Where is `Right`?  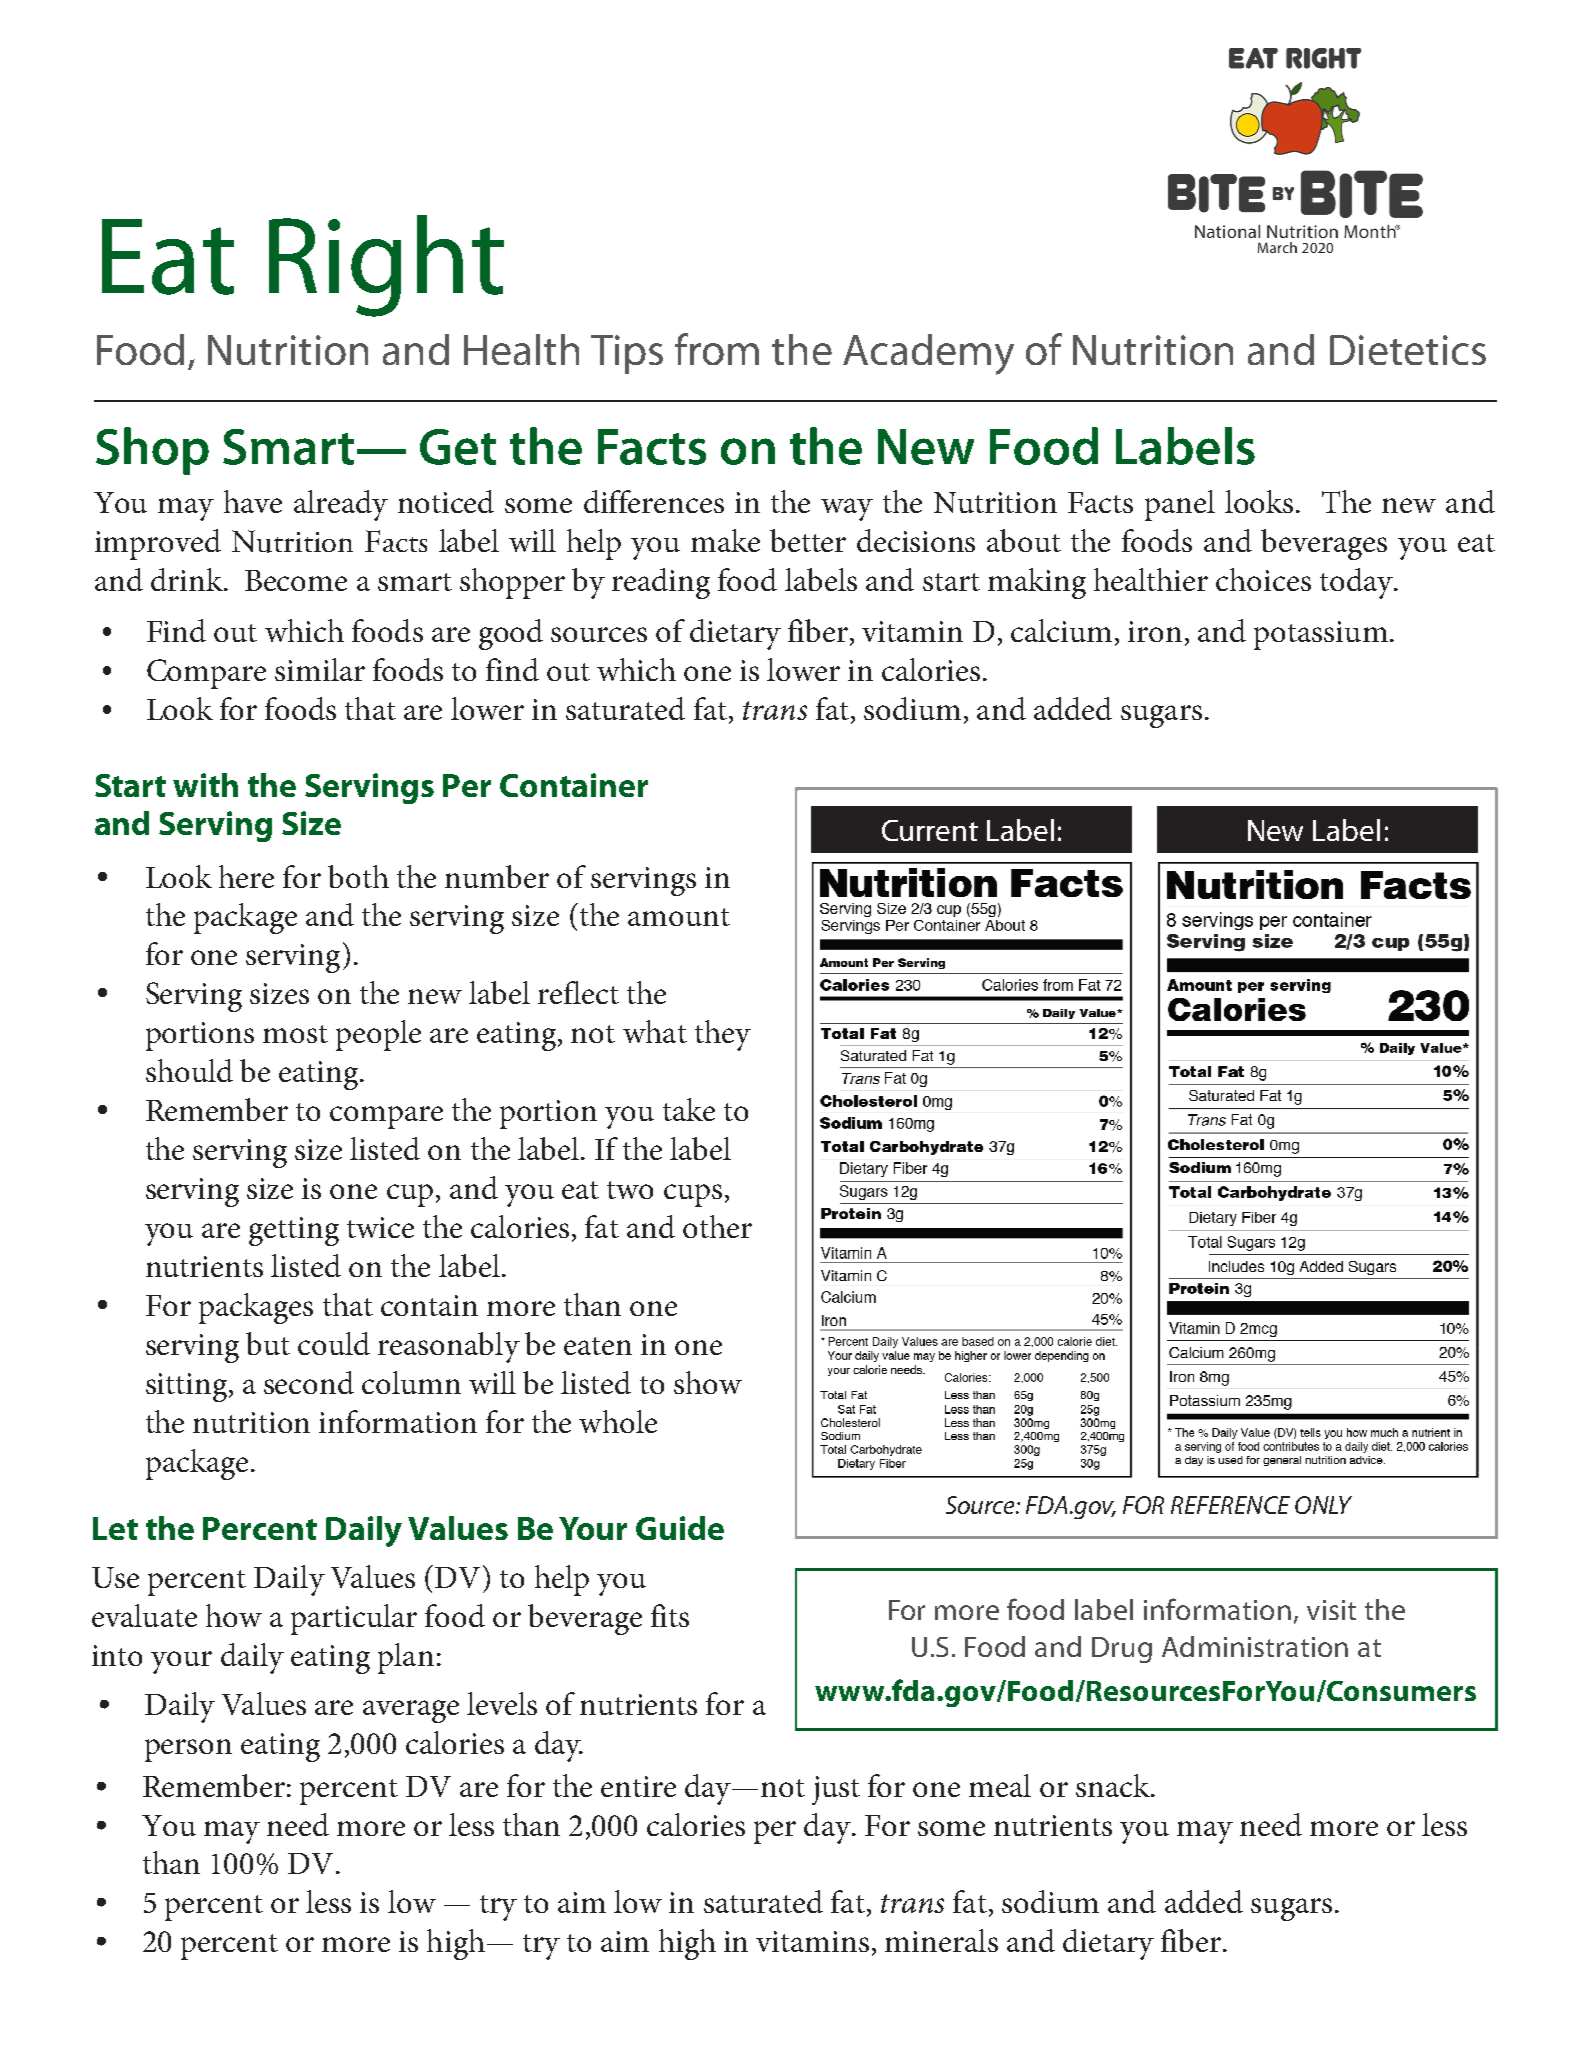
Right is located at coordinates (386, 266).
